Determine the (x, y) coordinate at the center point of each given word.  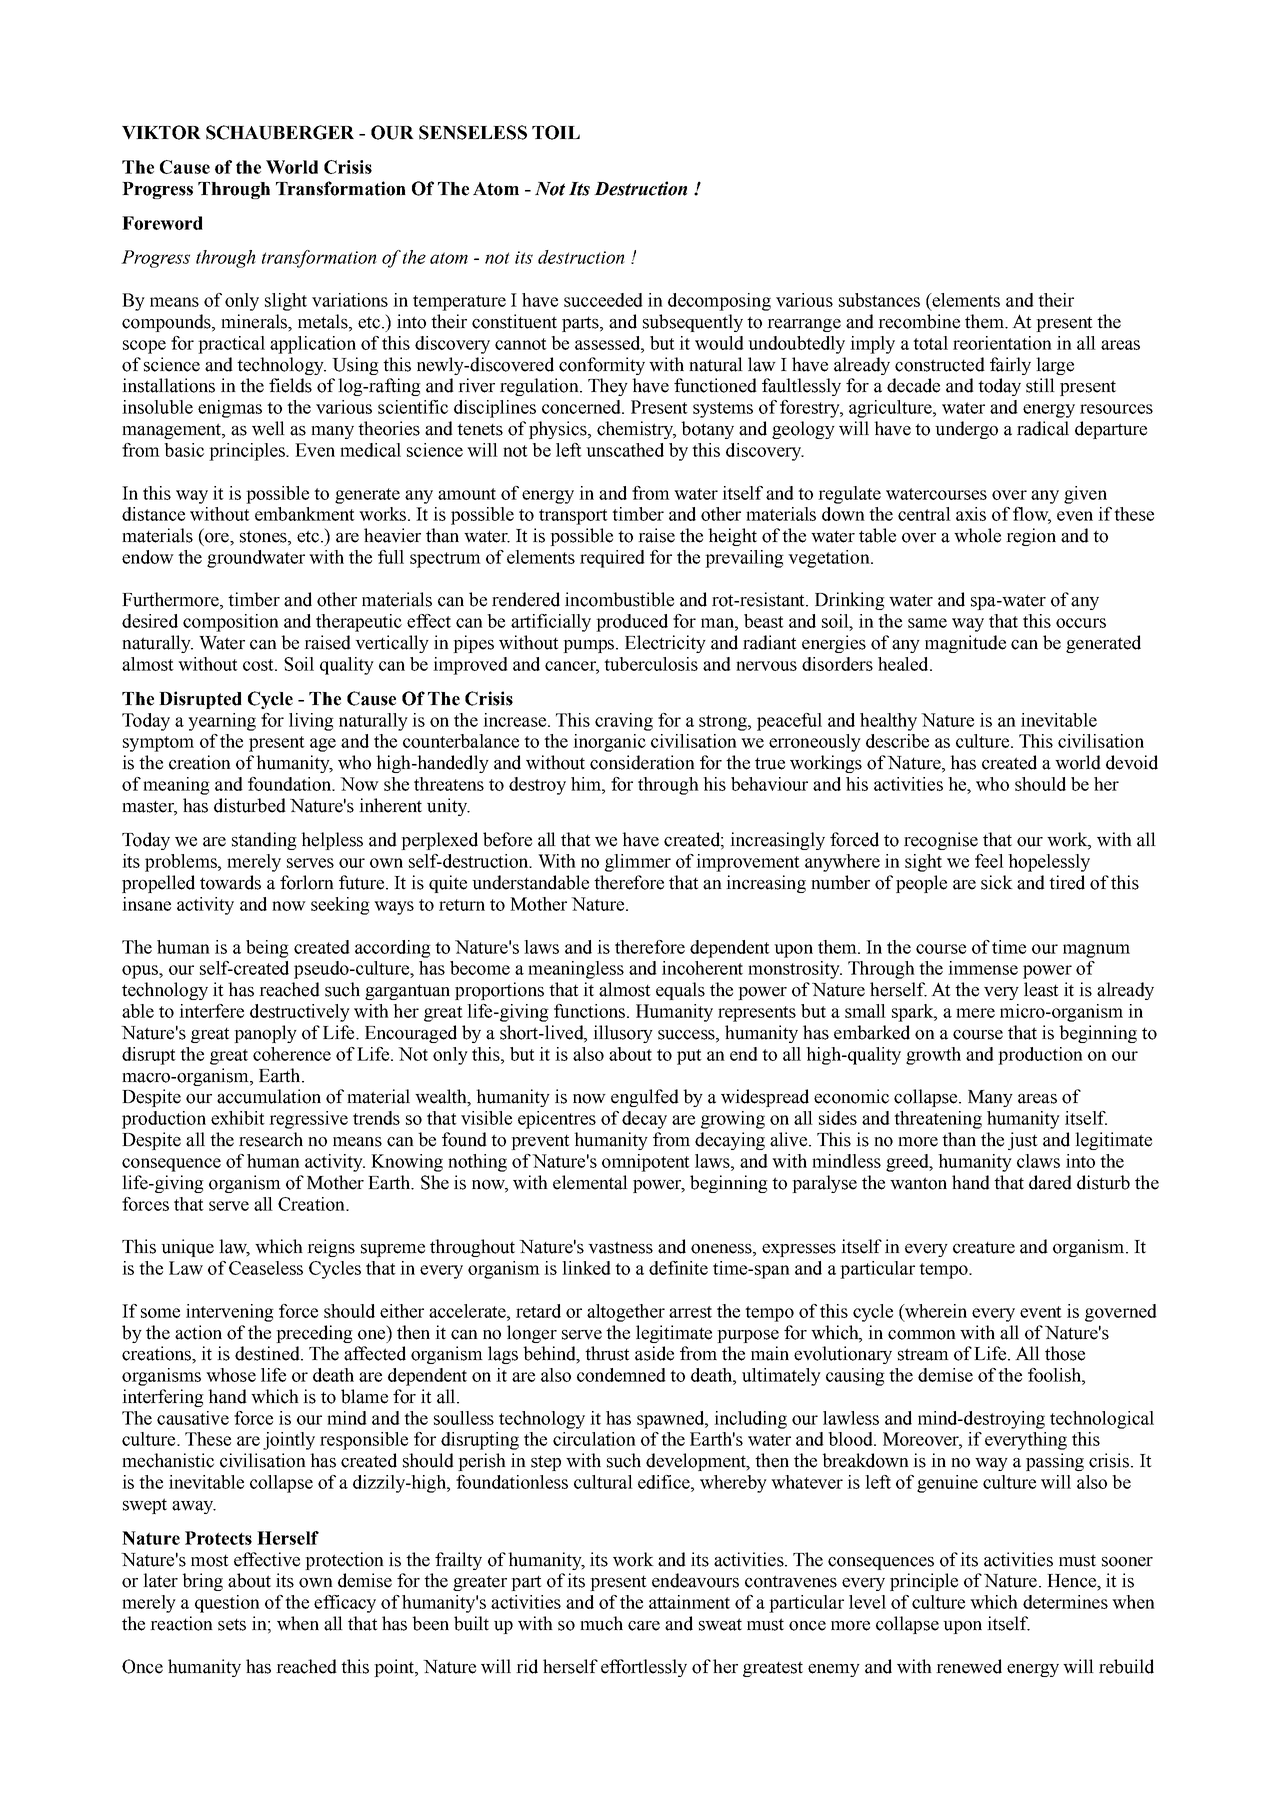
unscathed (625, 450)
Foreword (162, 223)
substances (879, 300)
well (268, 428)
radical (1043, 428)
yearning (222, 722)
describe (897, 741)
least (1041, 989)
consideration (642, 762)
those (1065, 1353)
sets (232, 1625)
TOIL (556, 132)
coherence (292, 1054)
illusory (623, 1034)
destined (268, 1353)
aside (654, 1353)
